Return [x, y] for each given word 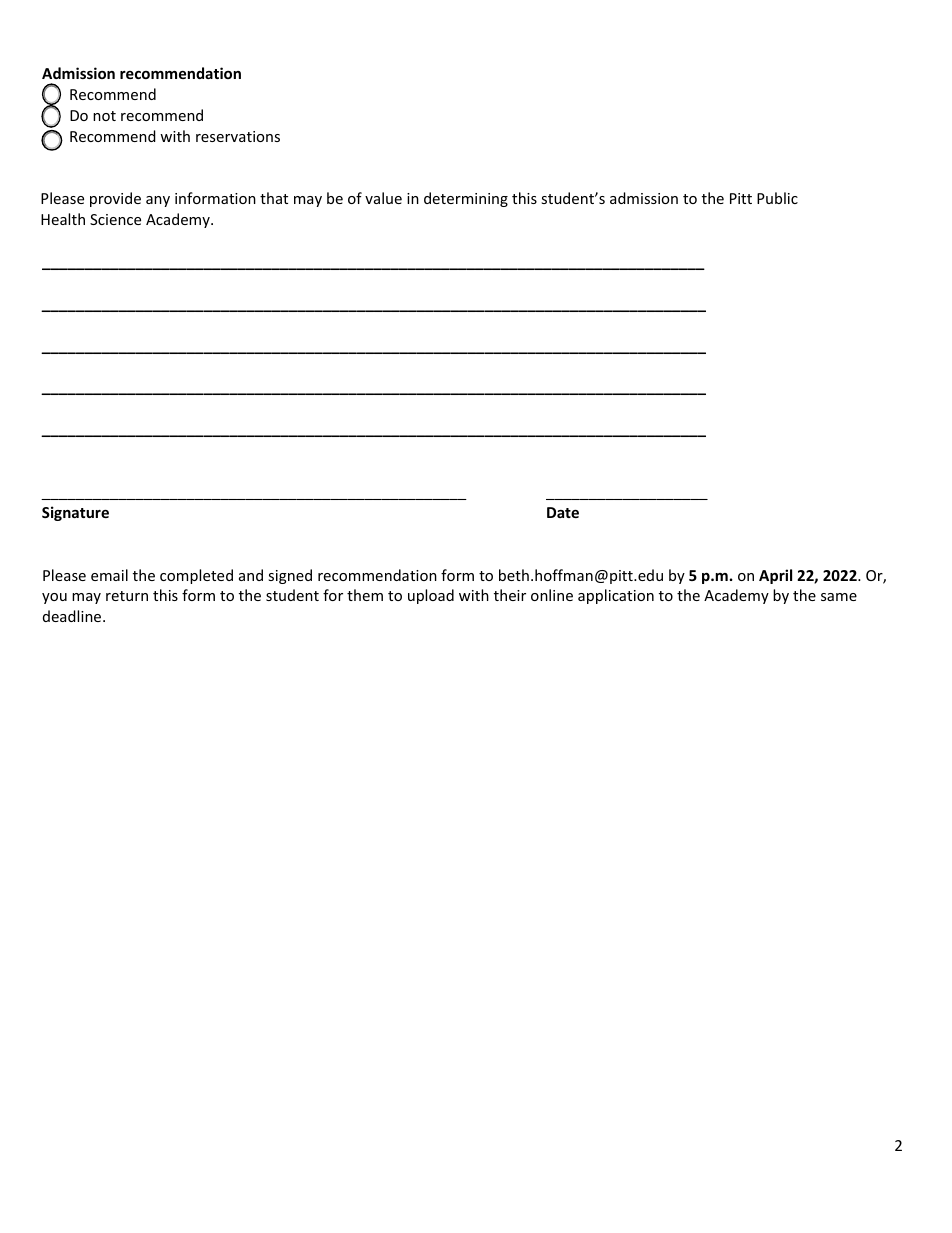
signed [290, 576]
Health [63, 219]
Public [777, 198]
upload [431, 596]
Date [563, 512]
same [839, 597]
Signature [75, 513]
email [109, 575]
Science [115, 219]
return [127, 596]
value [383, 198]
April [775, 576]
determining [466, 199]
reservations [238, 136]
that [274, 198]
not [104, 116]
